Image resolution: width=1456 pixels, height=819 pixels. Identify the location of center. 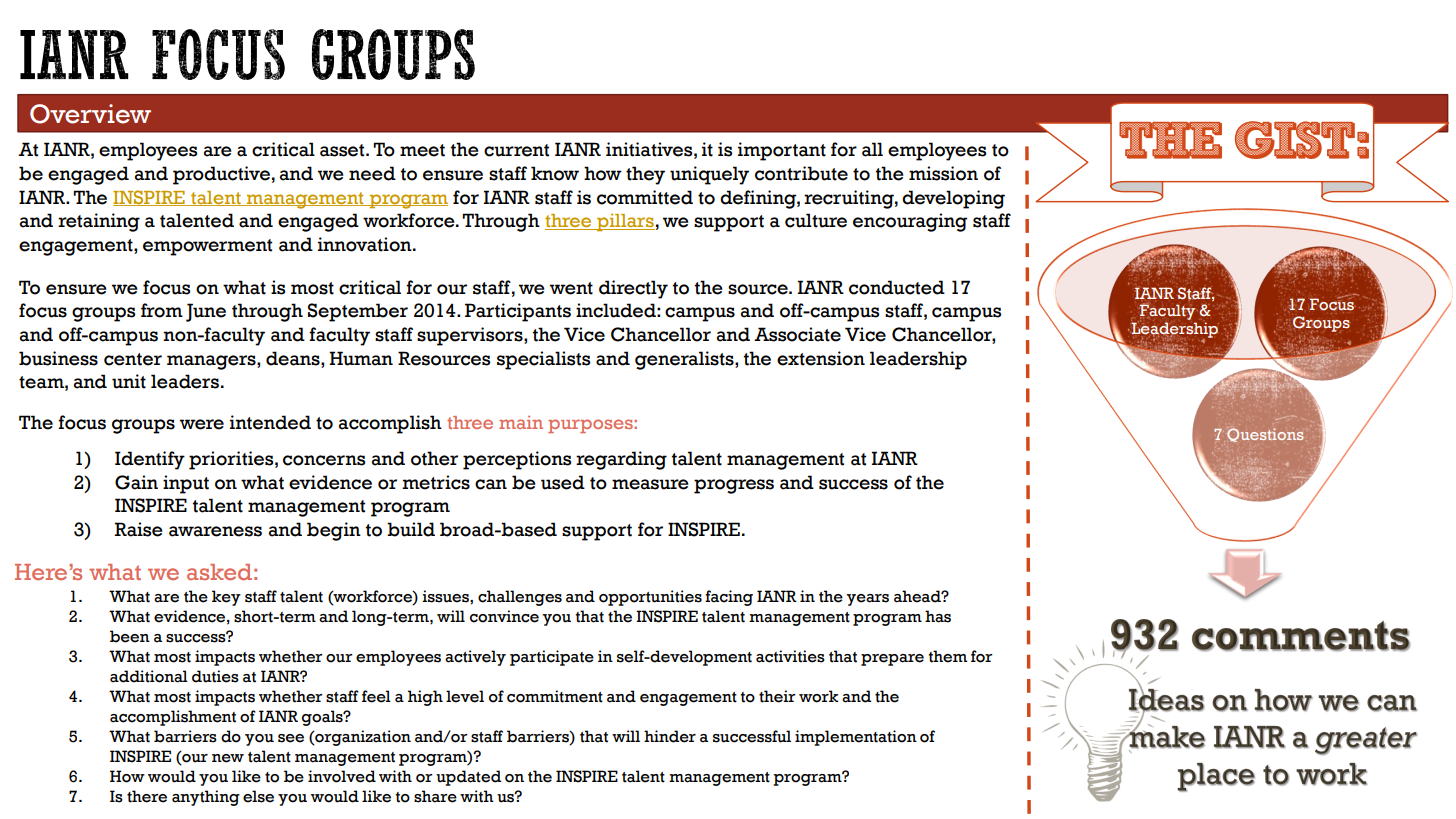
(133, 359).
